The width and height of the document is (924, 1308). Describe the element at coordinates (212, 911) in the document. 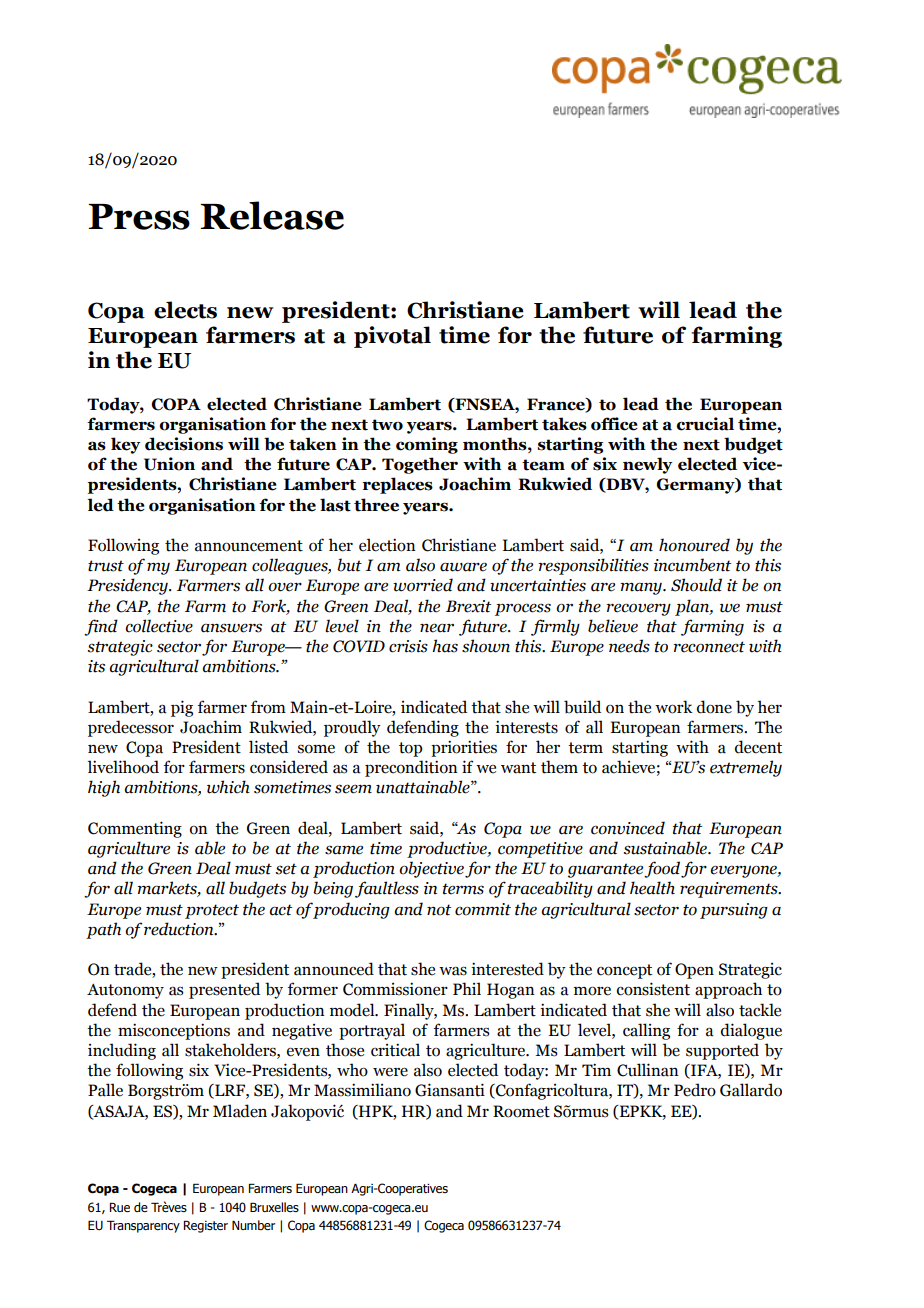

I see `protect` at that location.
